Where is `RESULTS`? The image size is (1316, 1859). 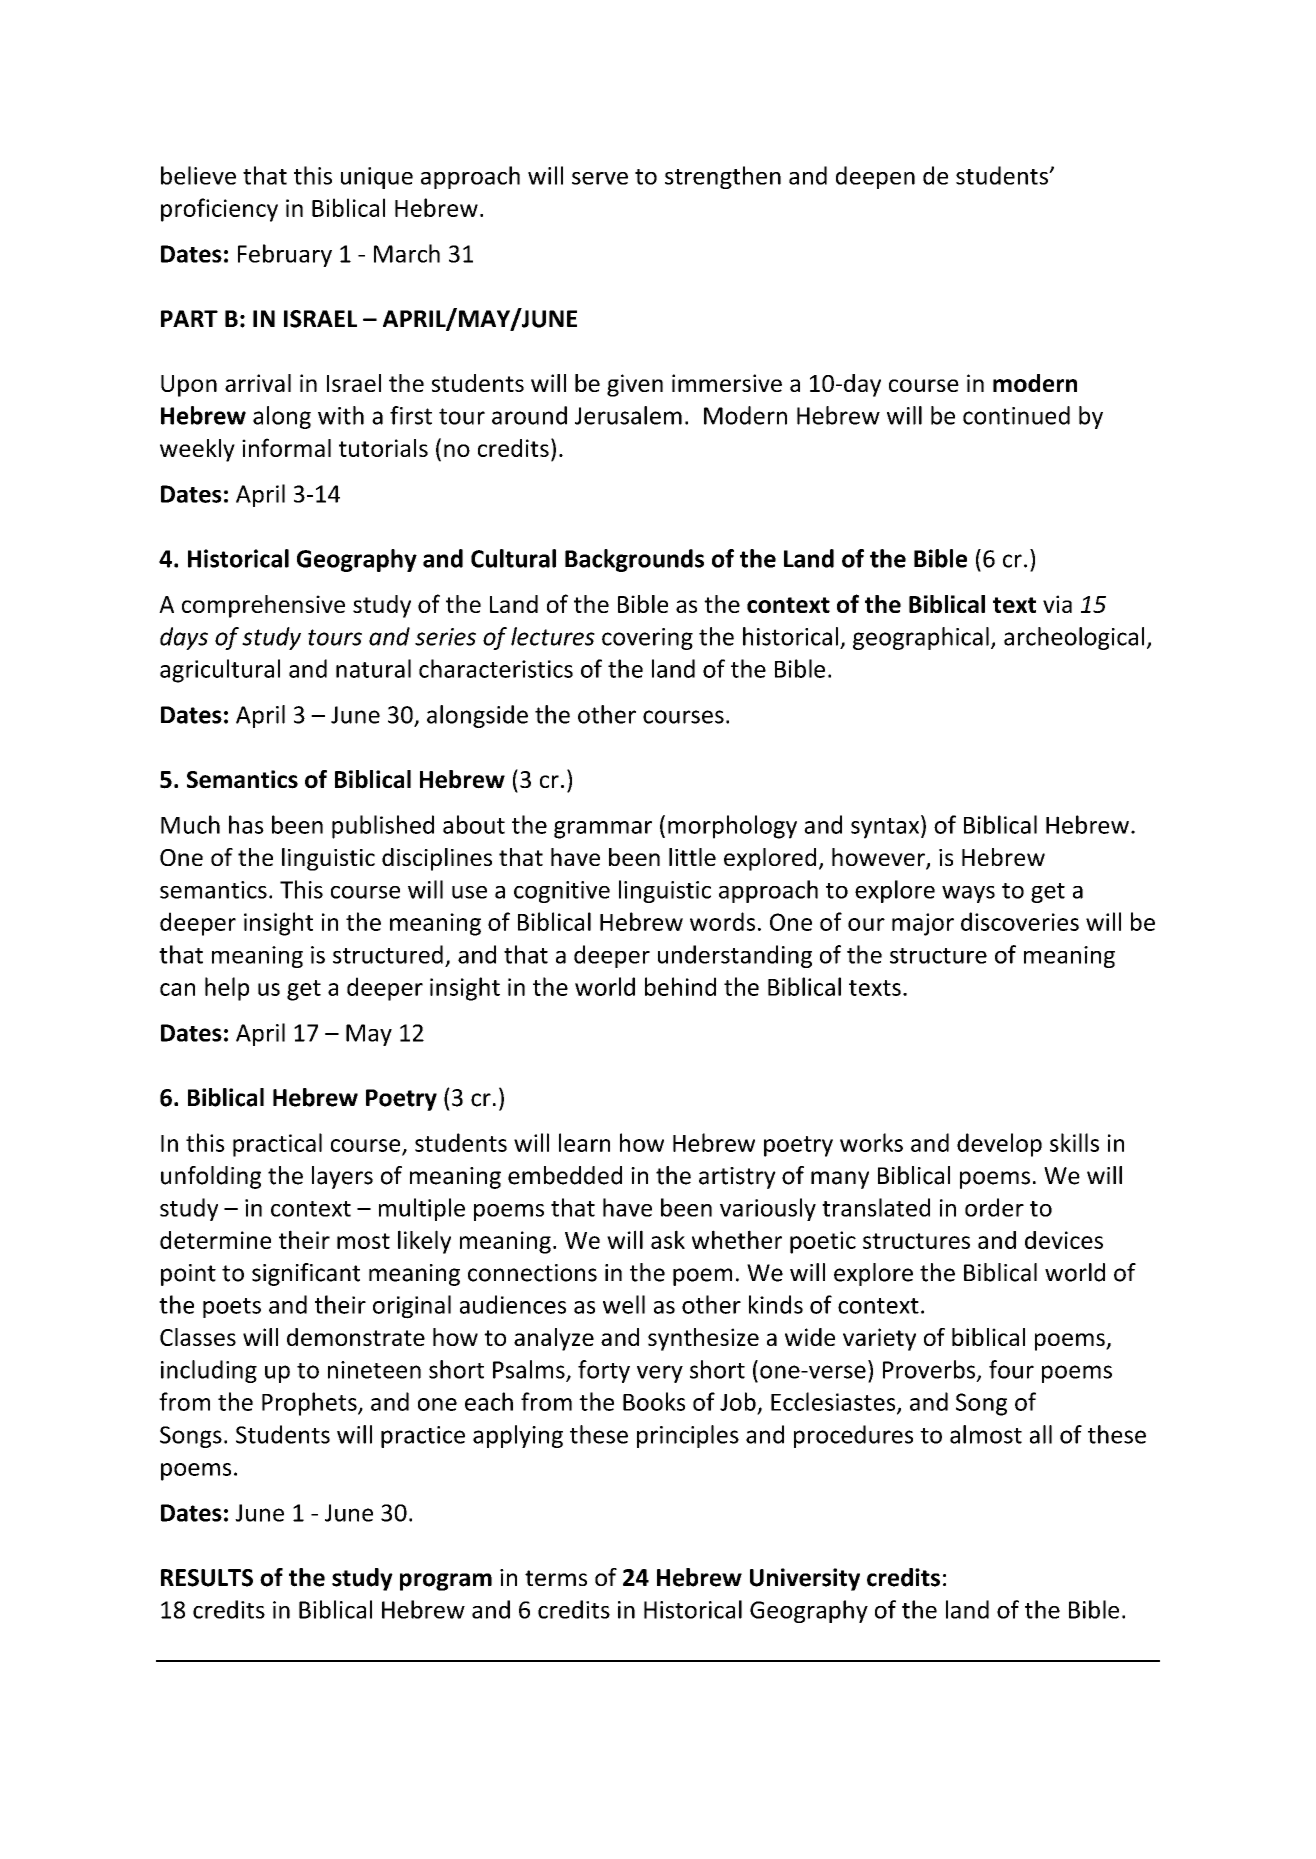
RESULTS is located at coordinates (207, 1578).
